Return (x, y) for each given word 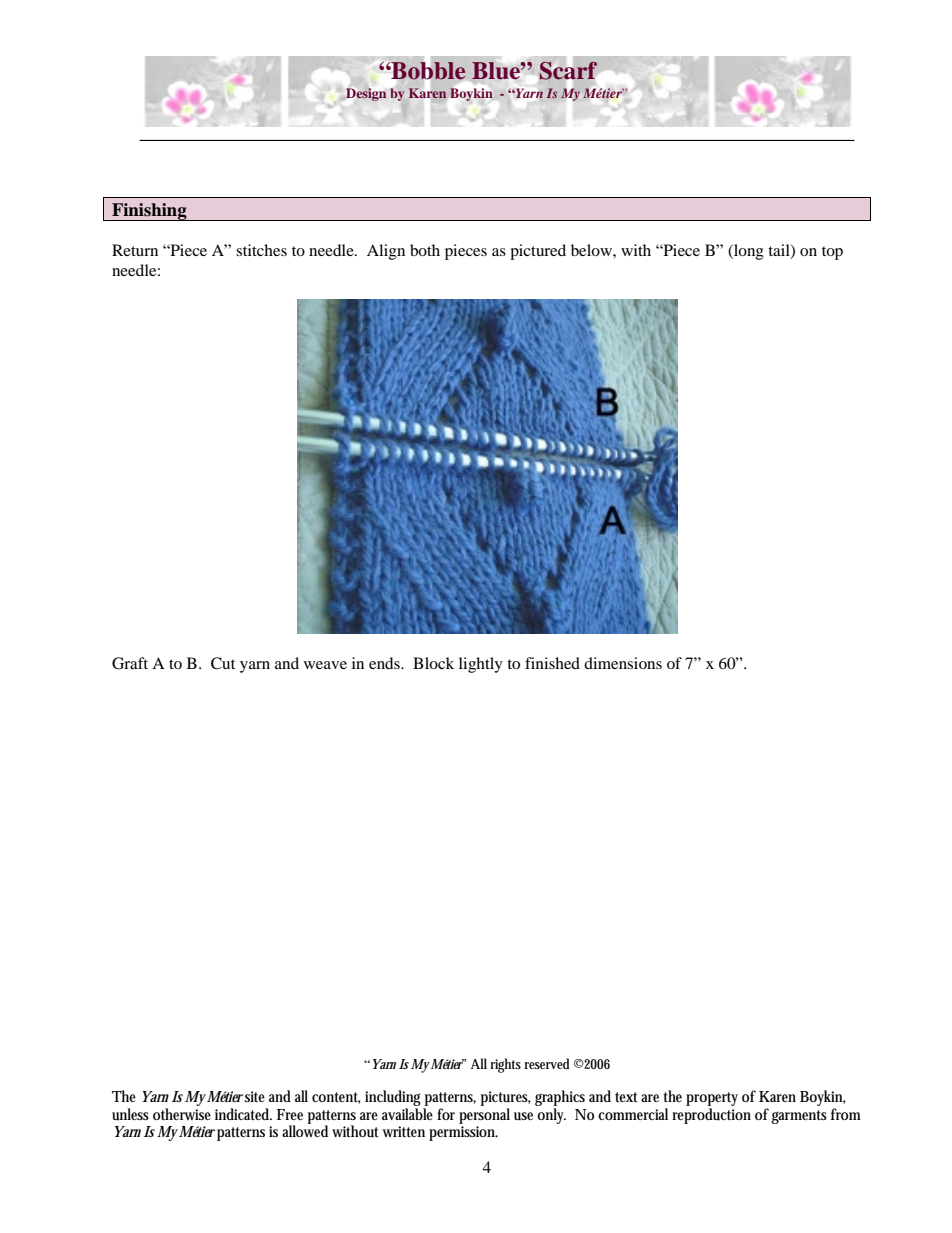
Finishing (149, 212)
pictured (538, 252)
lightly (481, 665)
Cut (223, 663)
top (832, 253)
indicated (243, 1114)
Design (366, 94)
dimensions (623, 663)
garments (799, 1117)
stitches (261, 250)
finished (552, 663)
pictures (506, 1098)
